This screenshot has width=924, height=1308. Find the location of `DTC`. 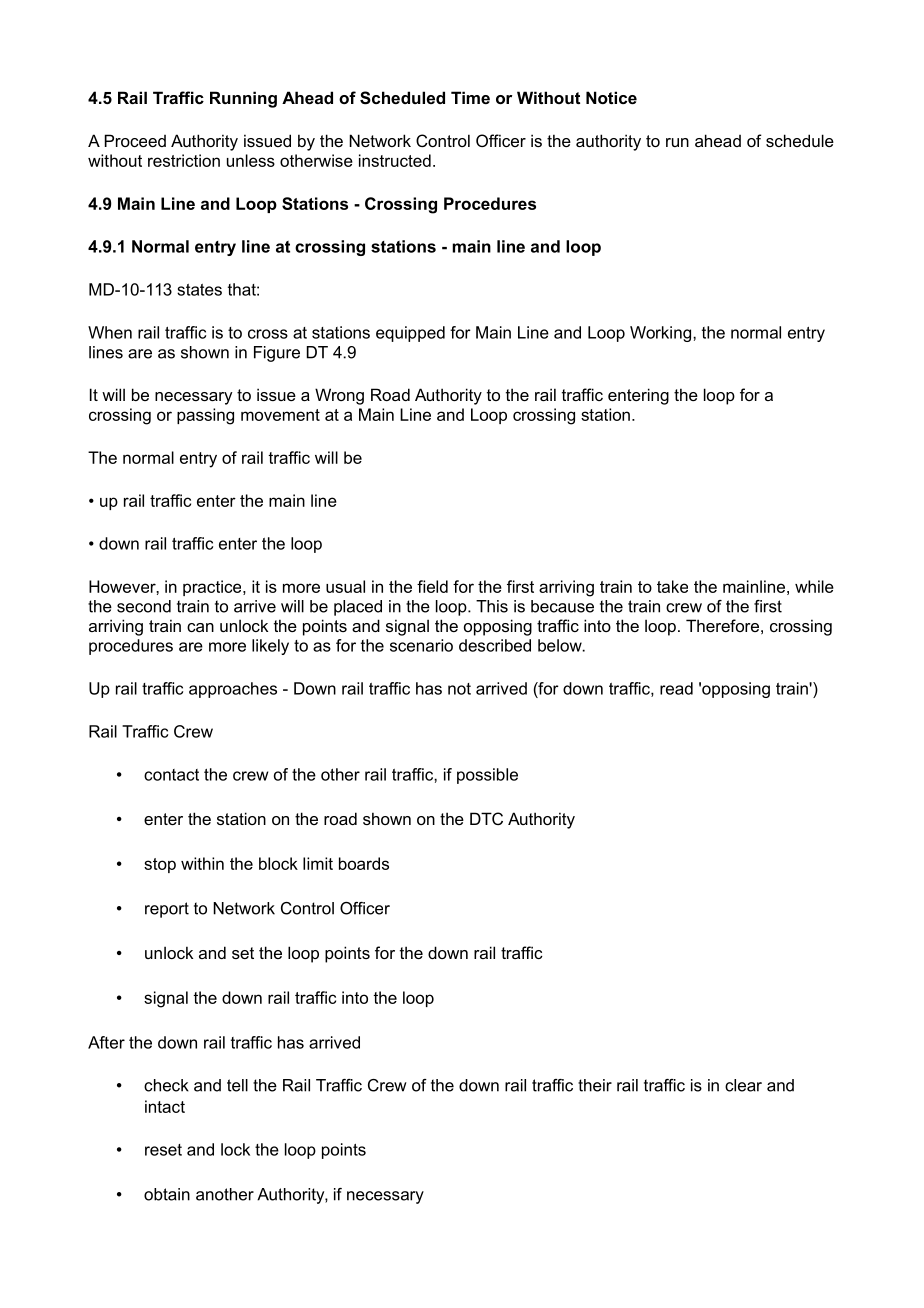

DTC is located at coordinates (486, 818).
